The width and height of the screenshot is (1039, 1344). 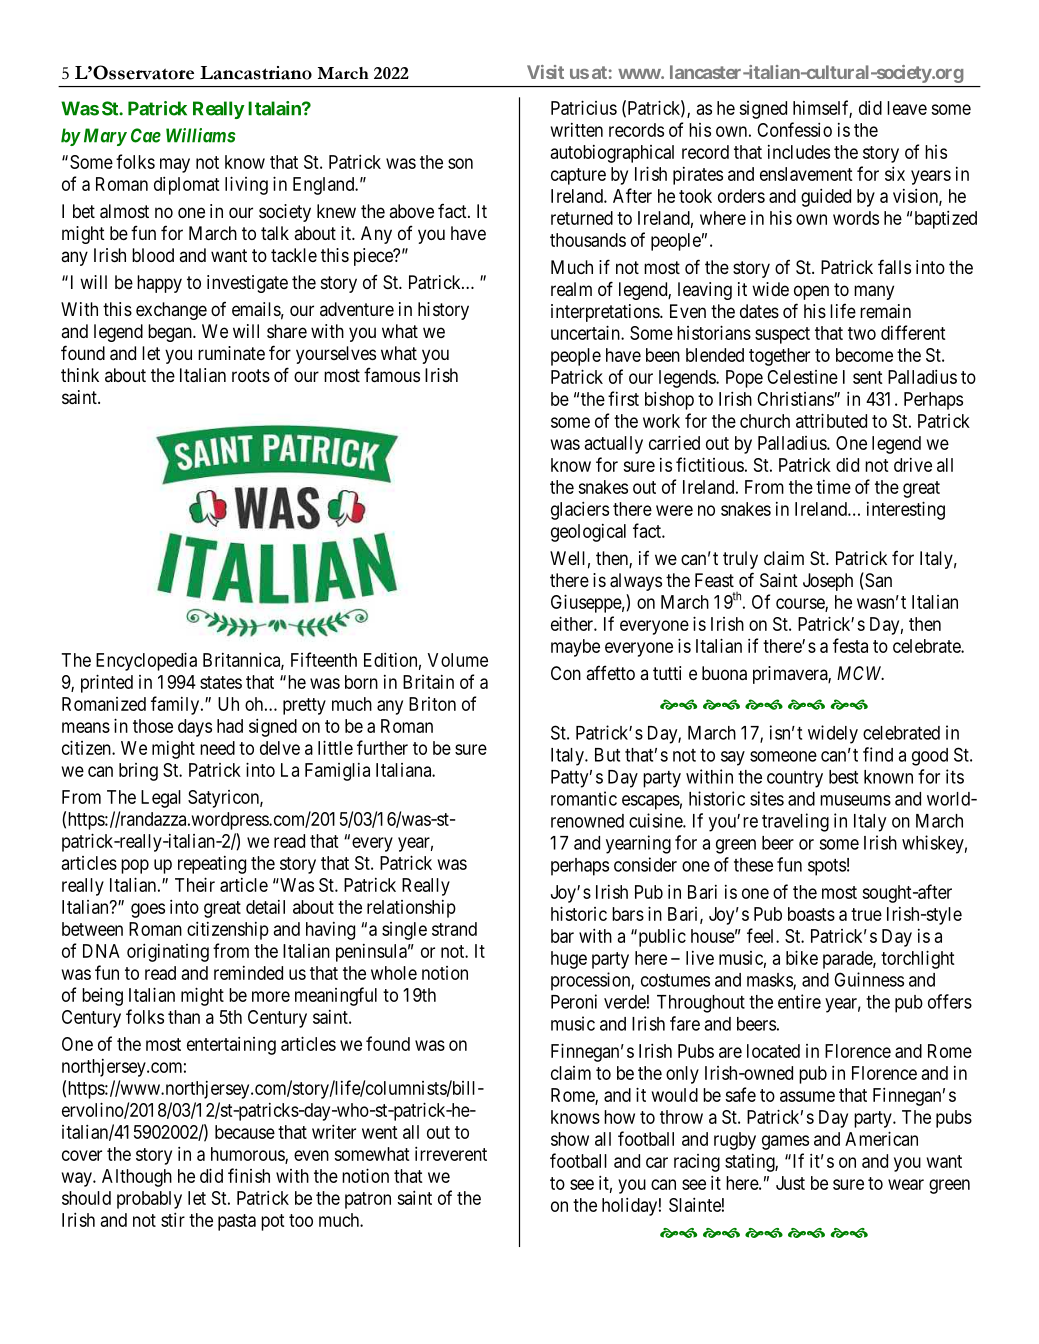 I want to click on Cae, so click(x=146, y=135).
